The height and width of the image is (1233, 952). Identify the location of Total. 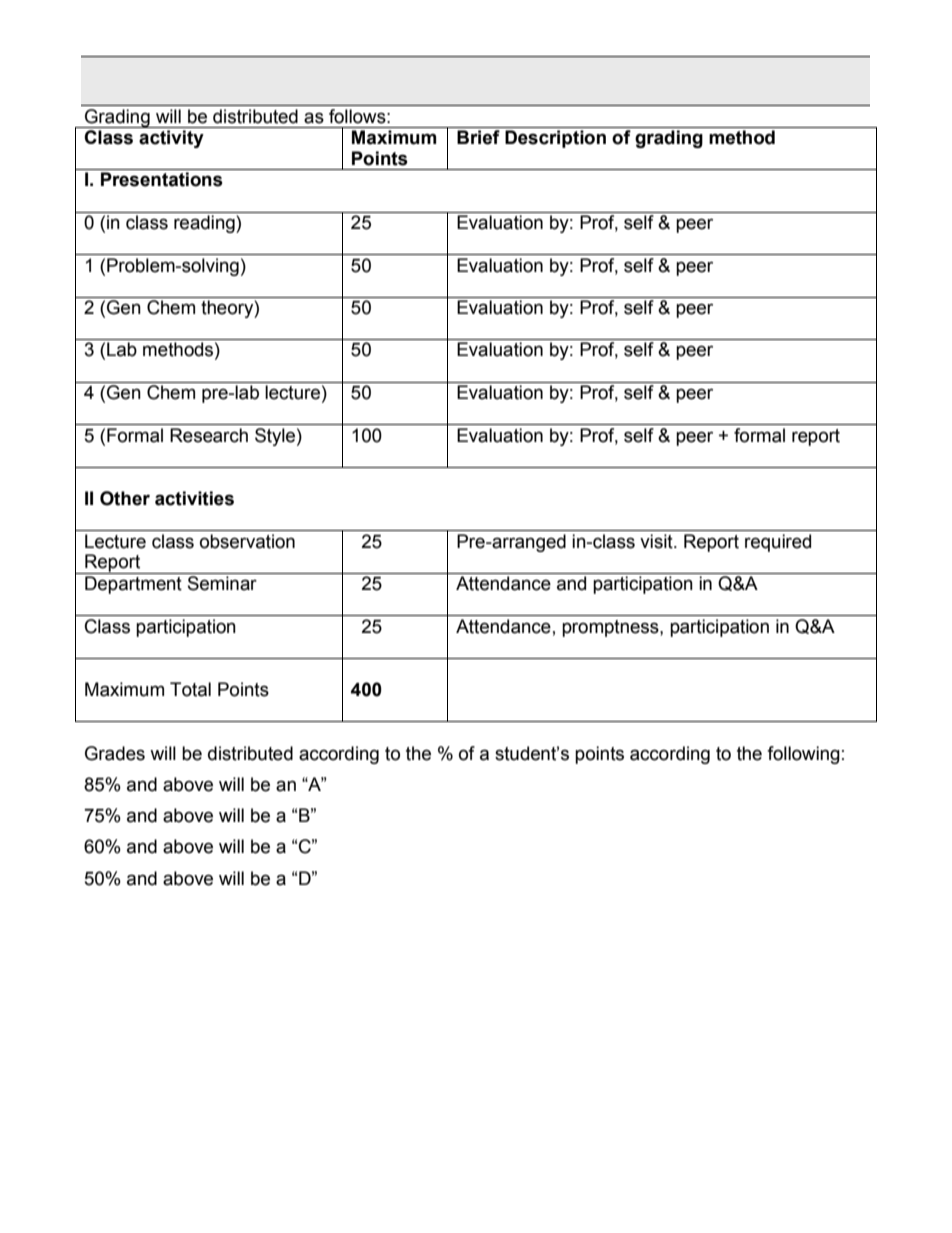
(190, 689).
